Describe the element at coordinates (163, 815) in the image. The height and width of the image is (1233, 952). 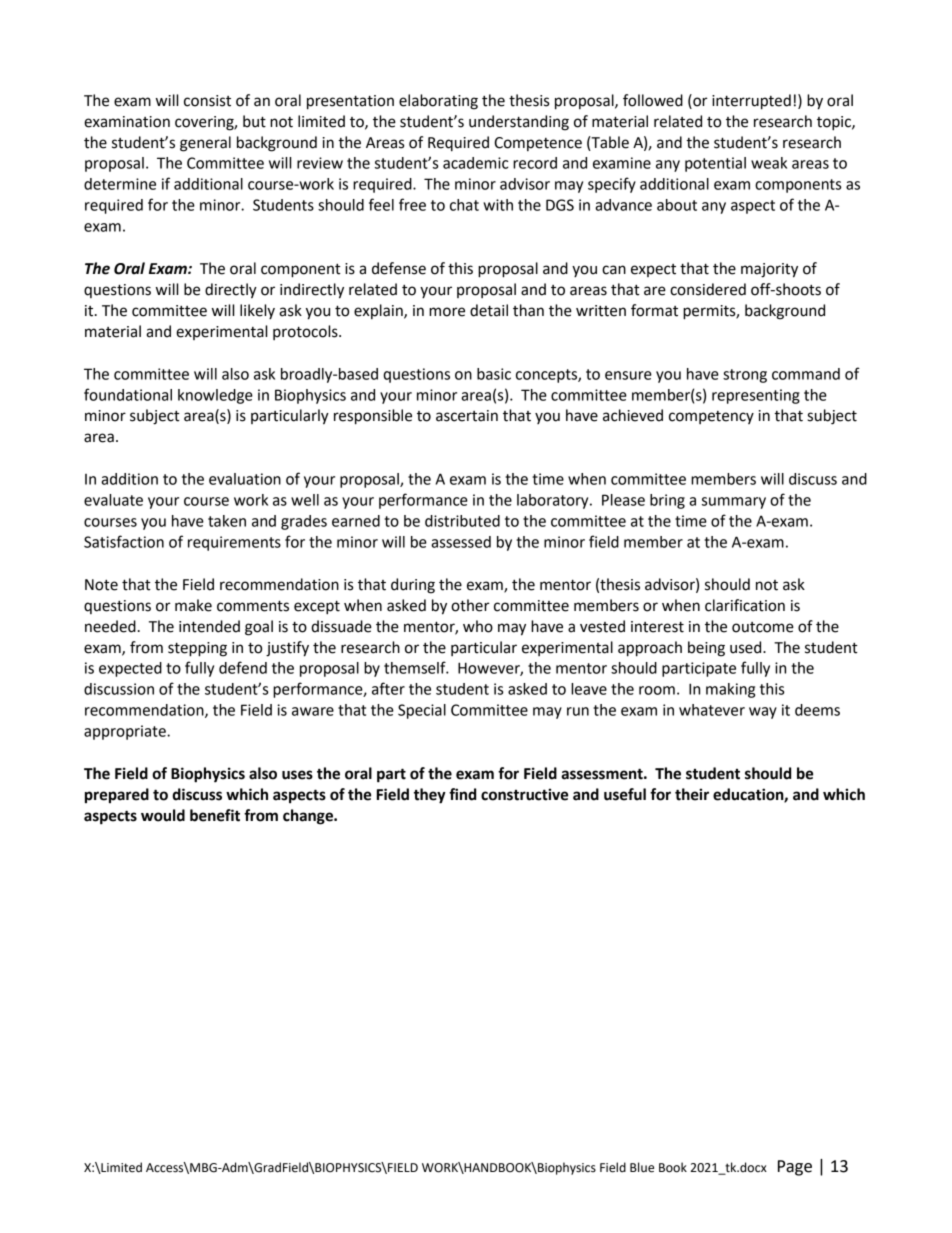
I see `would` at that location.
